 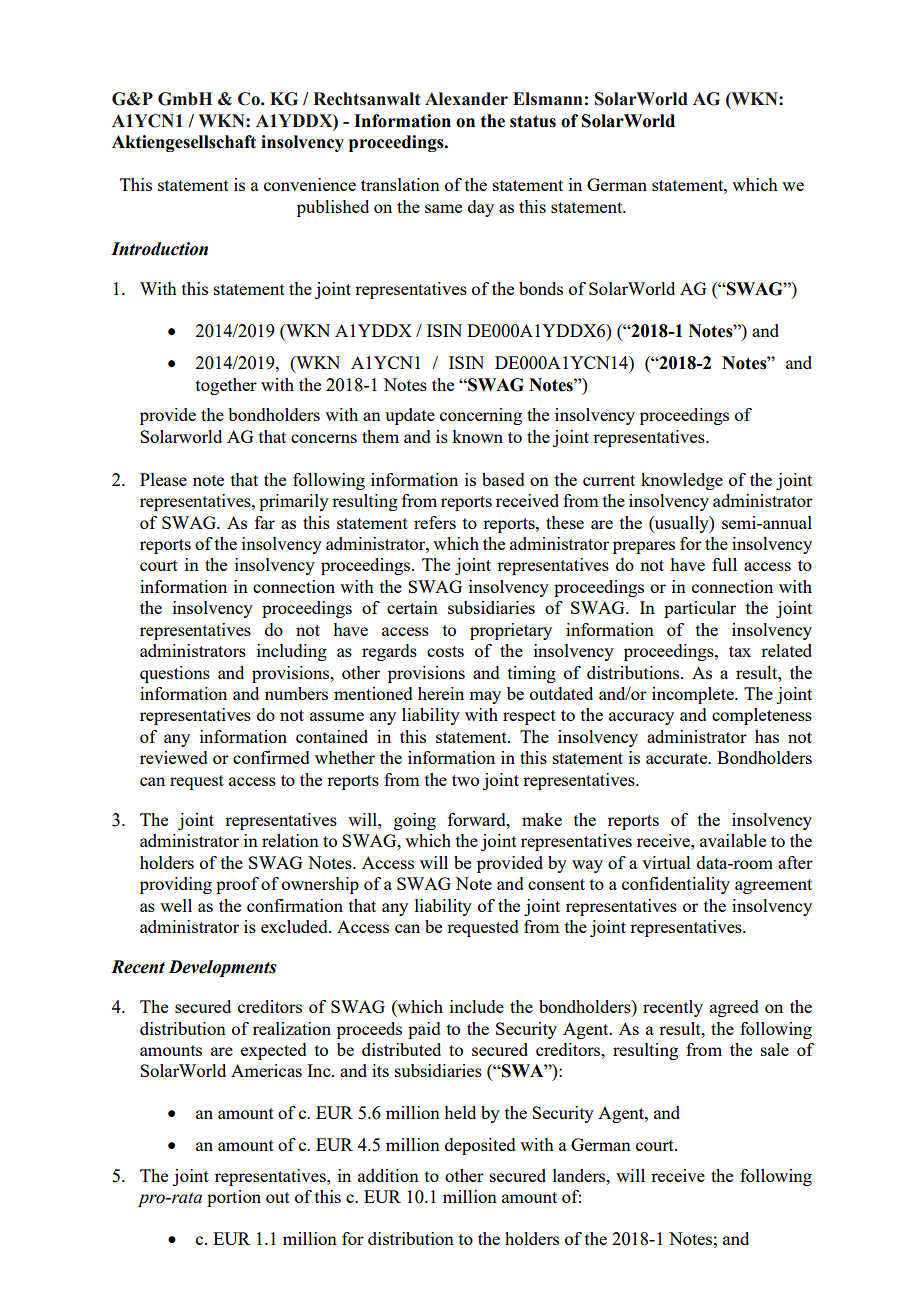 I want to click on relation, so click(x=290, y=840).
